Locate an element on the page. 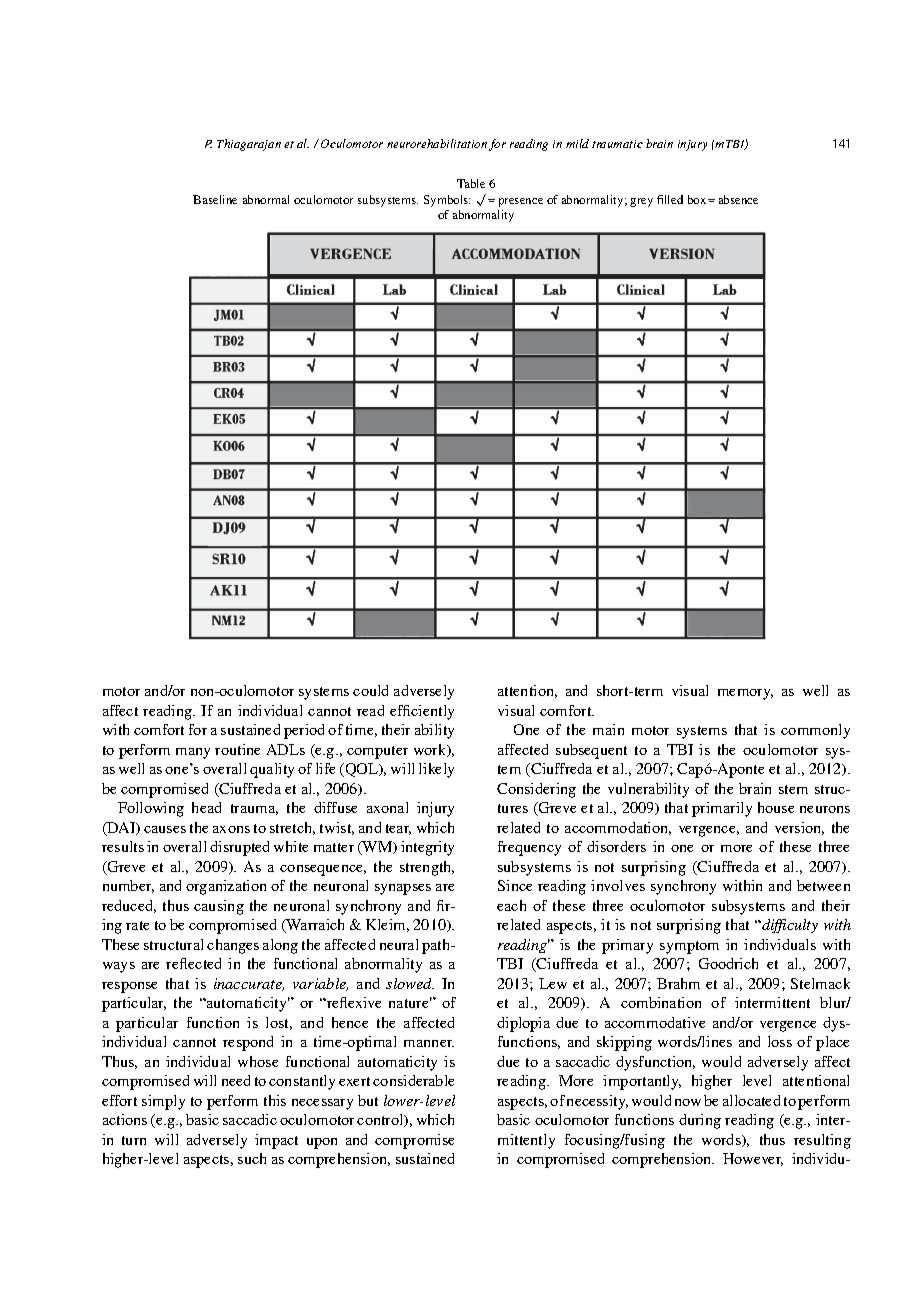 This image has height=1308, width=924. considerable is located at coordinates (413, 1080).
